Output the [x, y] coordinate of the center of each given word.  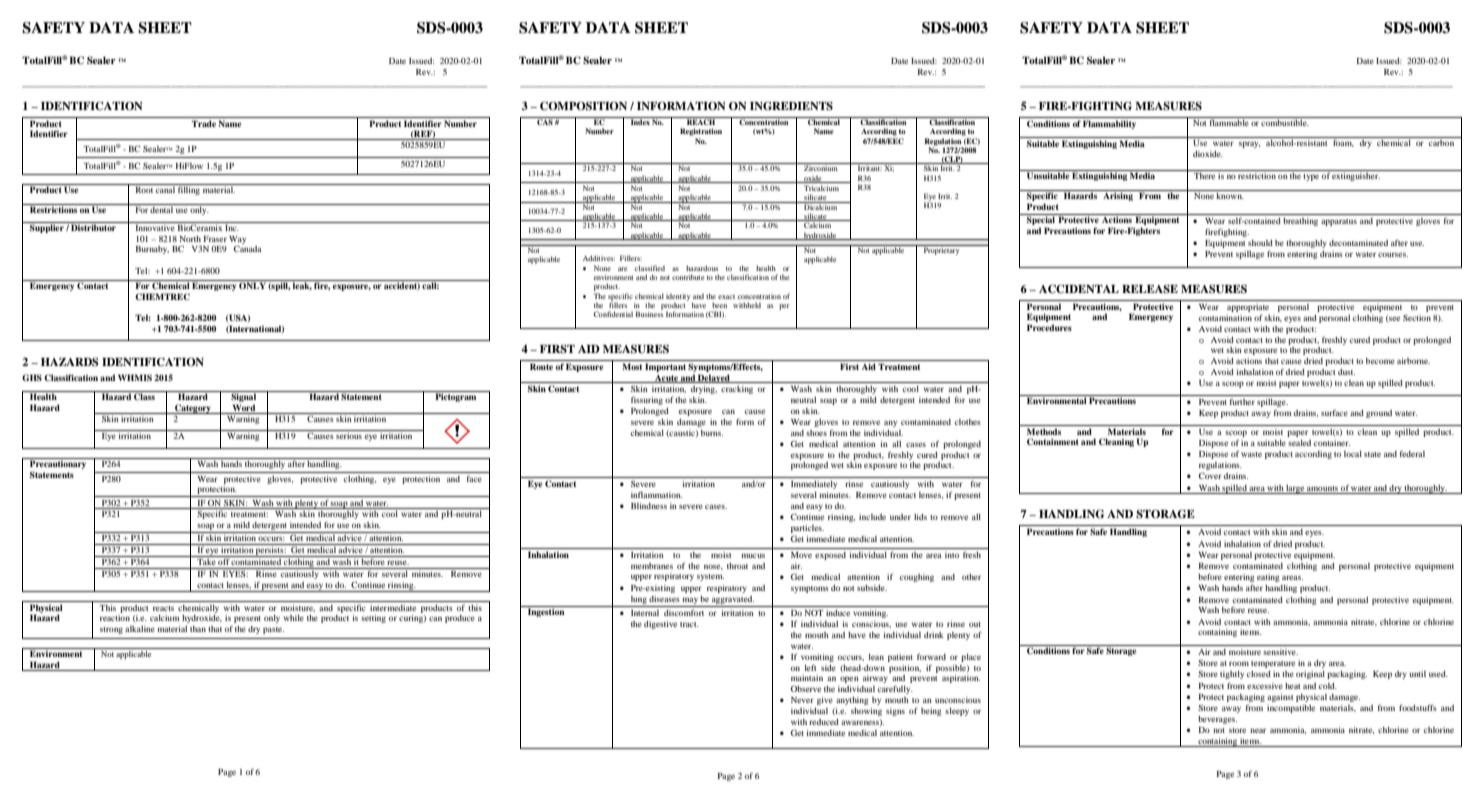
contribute [688, 277]
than [198, 629]
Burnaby [152, 250]
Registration [701, 132]
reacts [163, 608]
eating [1268, 578]
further [1242, 401]
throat [737, 566]
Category [193, 409]
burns [712, 433]
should [1260, 243]
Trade [204, 123]
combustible [1285, 123]
